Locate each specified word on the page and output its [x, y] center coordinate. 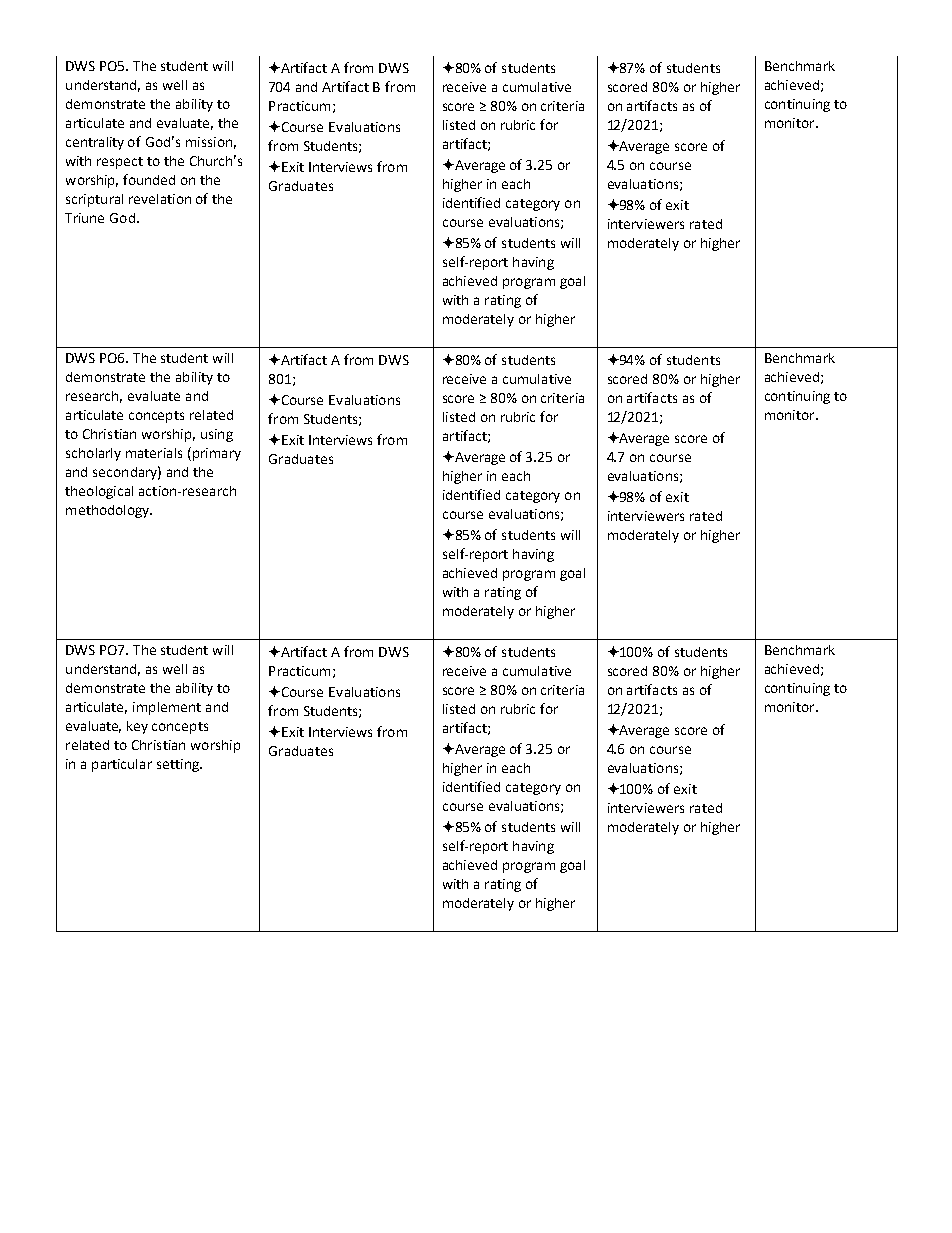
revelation [160, 199]
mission [209, 142]
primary [215, 454]
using [217, 435]
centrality [95, 143]
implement [167, 708]
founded [149, 179]
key [137, 727]
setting [179, 765]
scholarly [93, 454]
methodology [109, 511]
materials [154, 453]
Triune [84, 218]
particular [122, 765]
